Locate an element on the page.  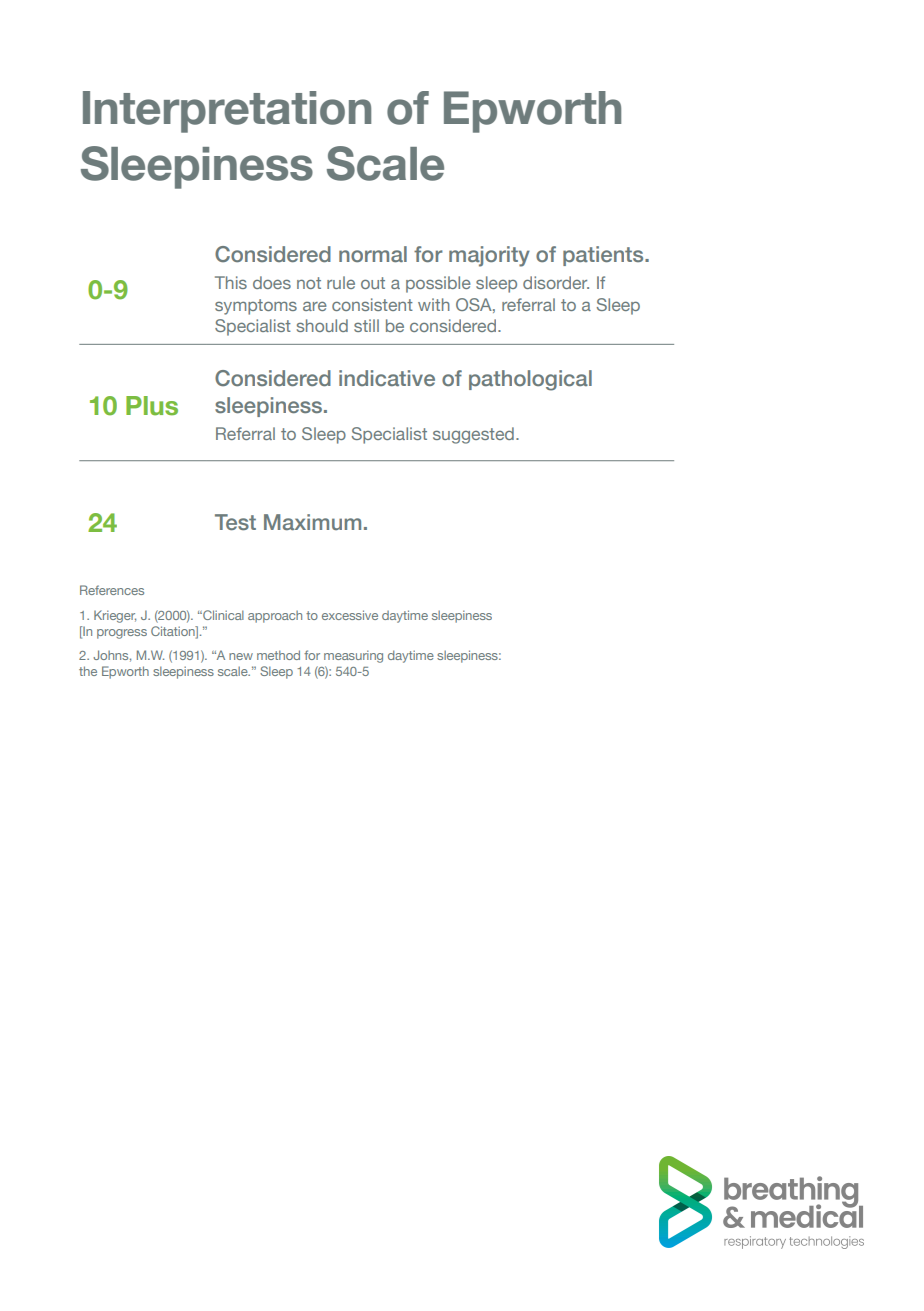
Maximum is located at coordinates (312, 522).
